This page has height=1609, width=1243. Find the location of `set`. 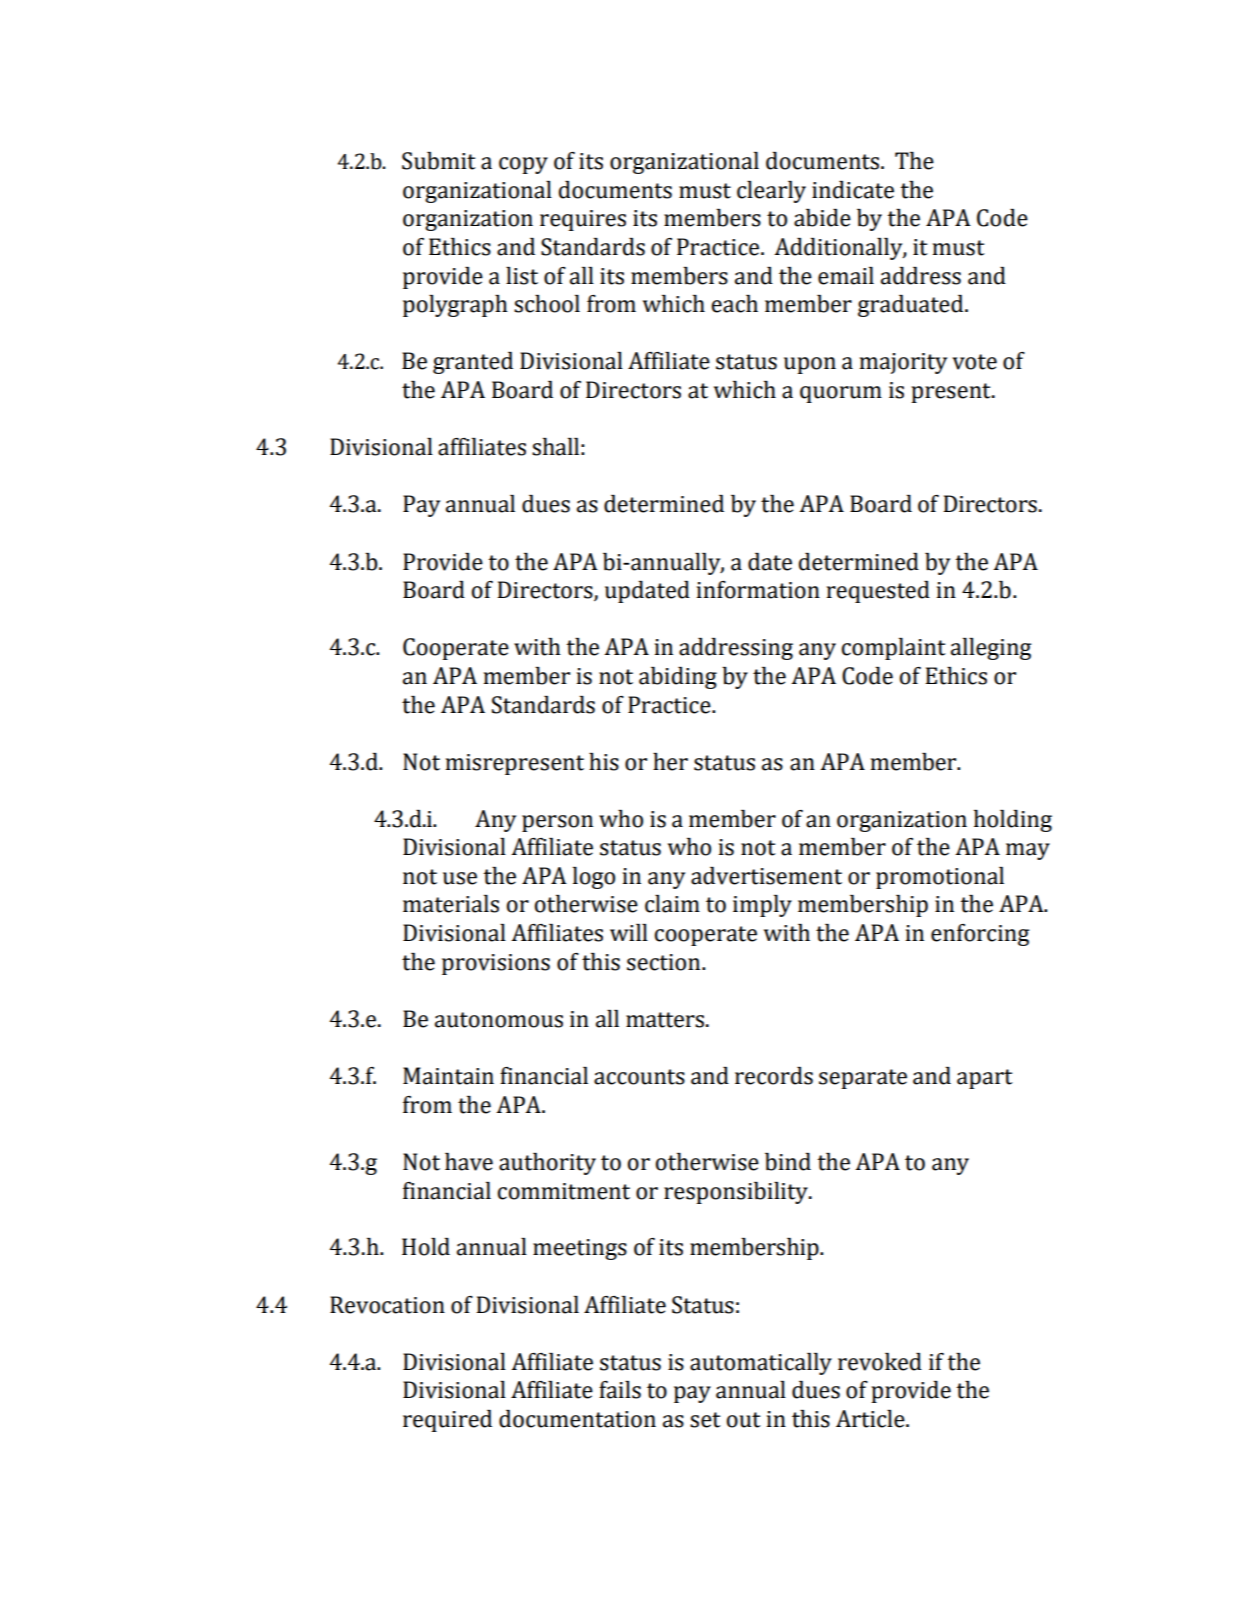

set is located at coordinates (705, 1420).
